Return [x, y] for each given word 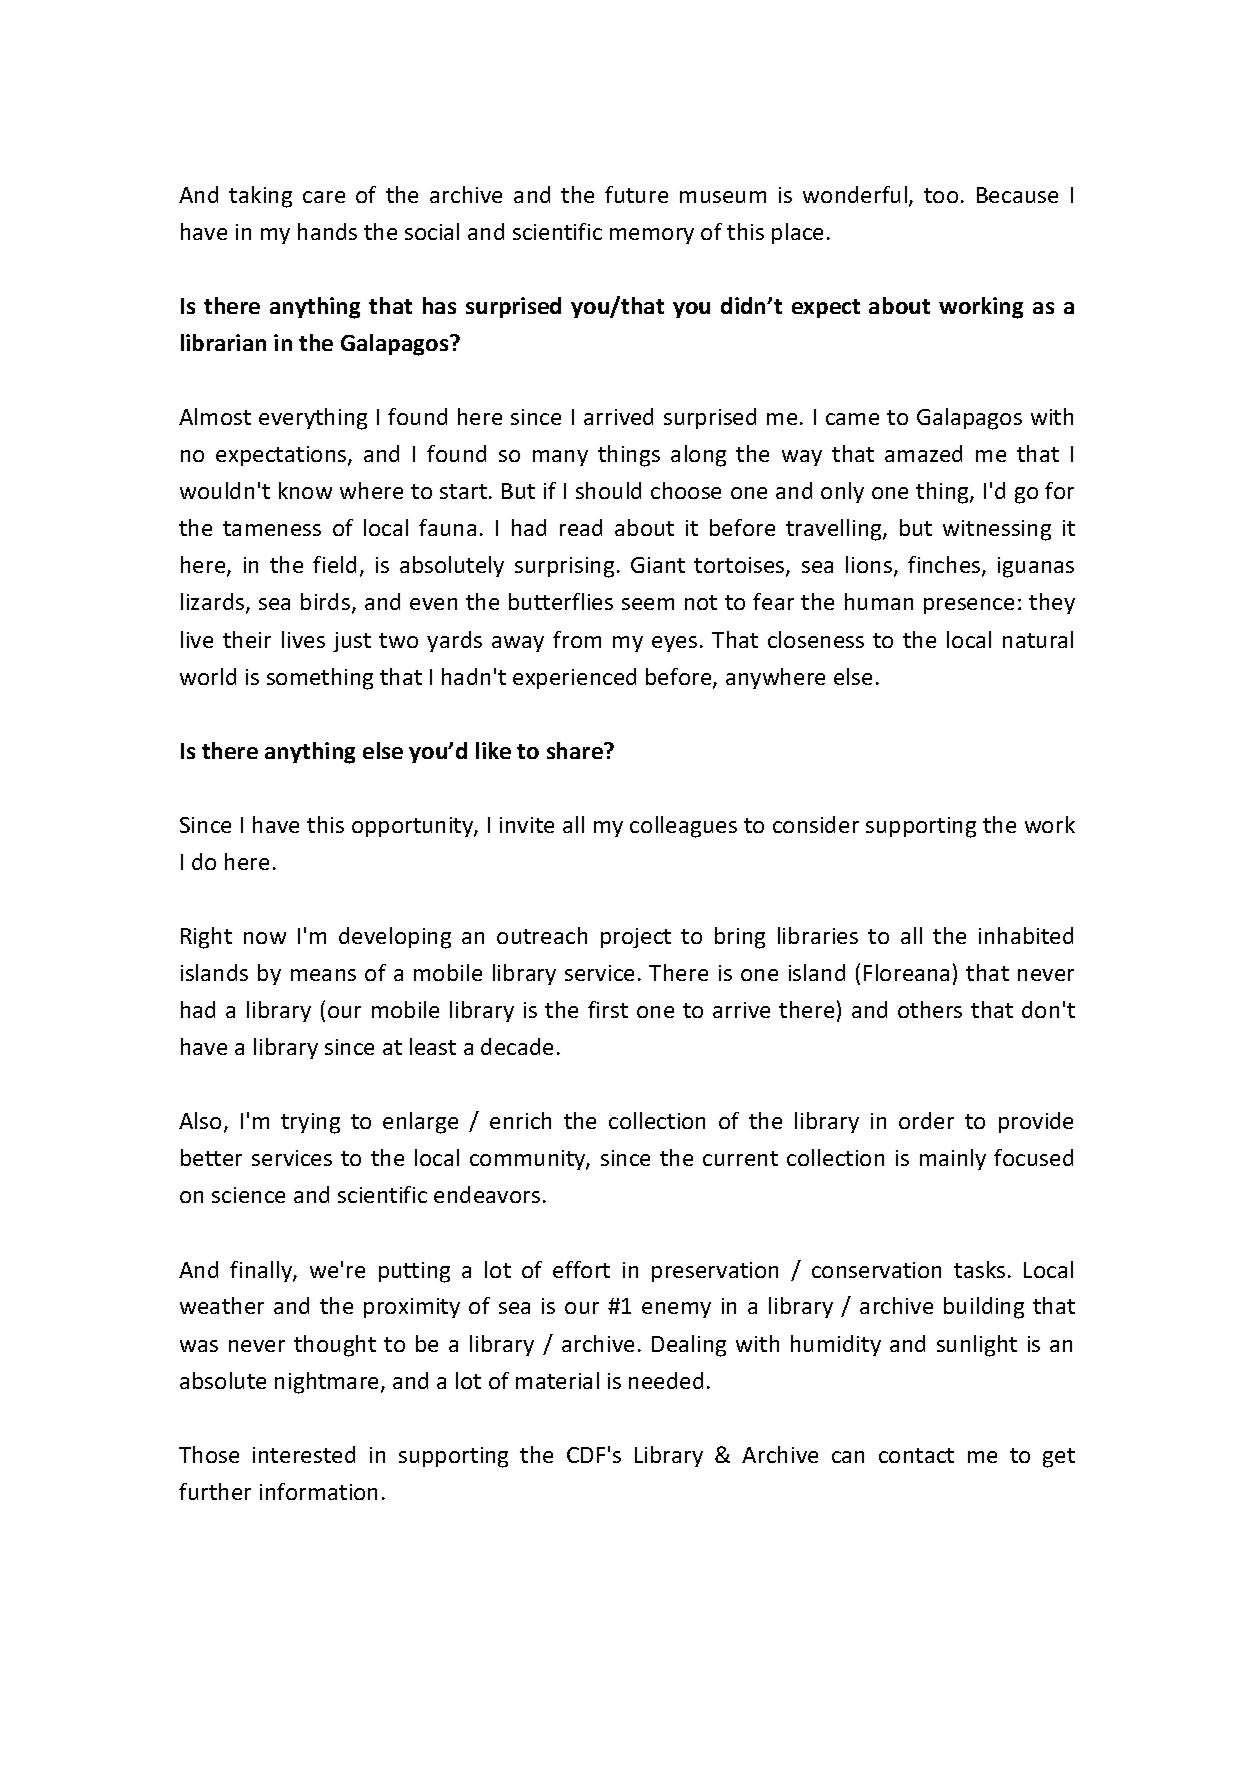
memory [652, 236]
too [941, 195]
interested [304, 1454]
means [323, 975]
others [930, 1009]
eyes [674, 644]
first [608, 1009]
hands [327, 231]
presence [969, 606]
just [352, 642]
